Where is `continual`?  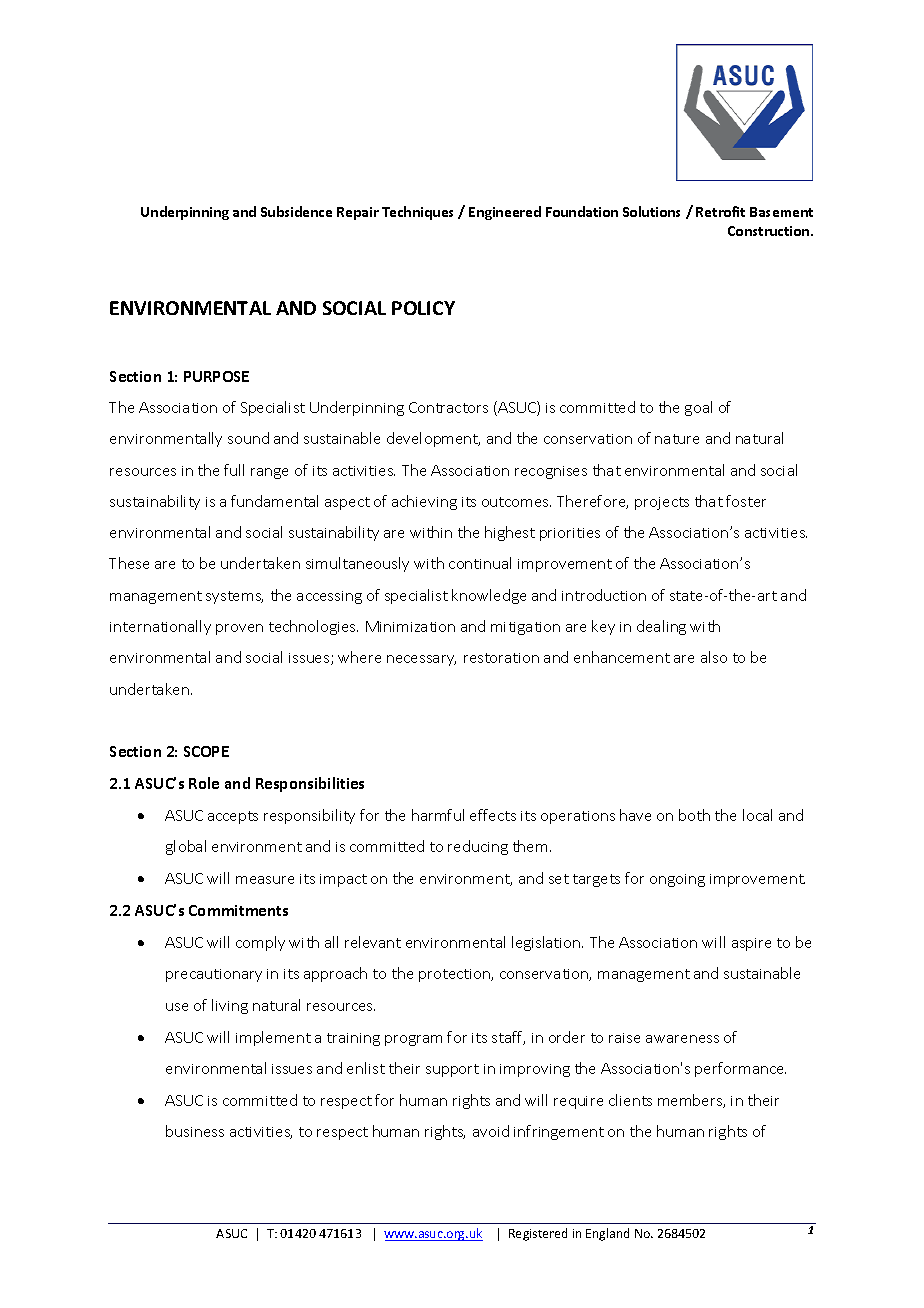
continual is located at coordinates (480, 563).
